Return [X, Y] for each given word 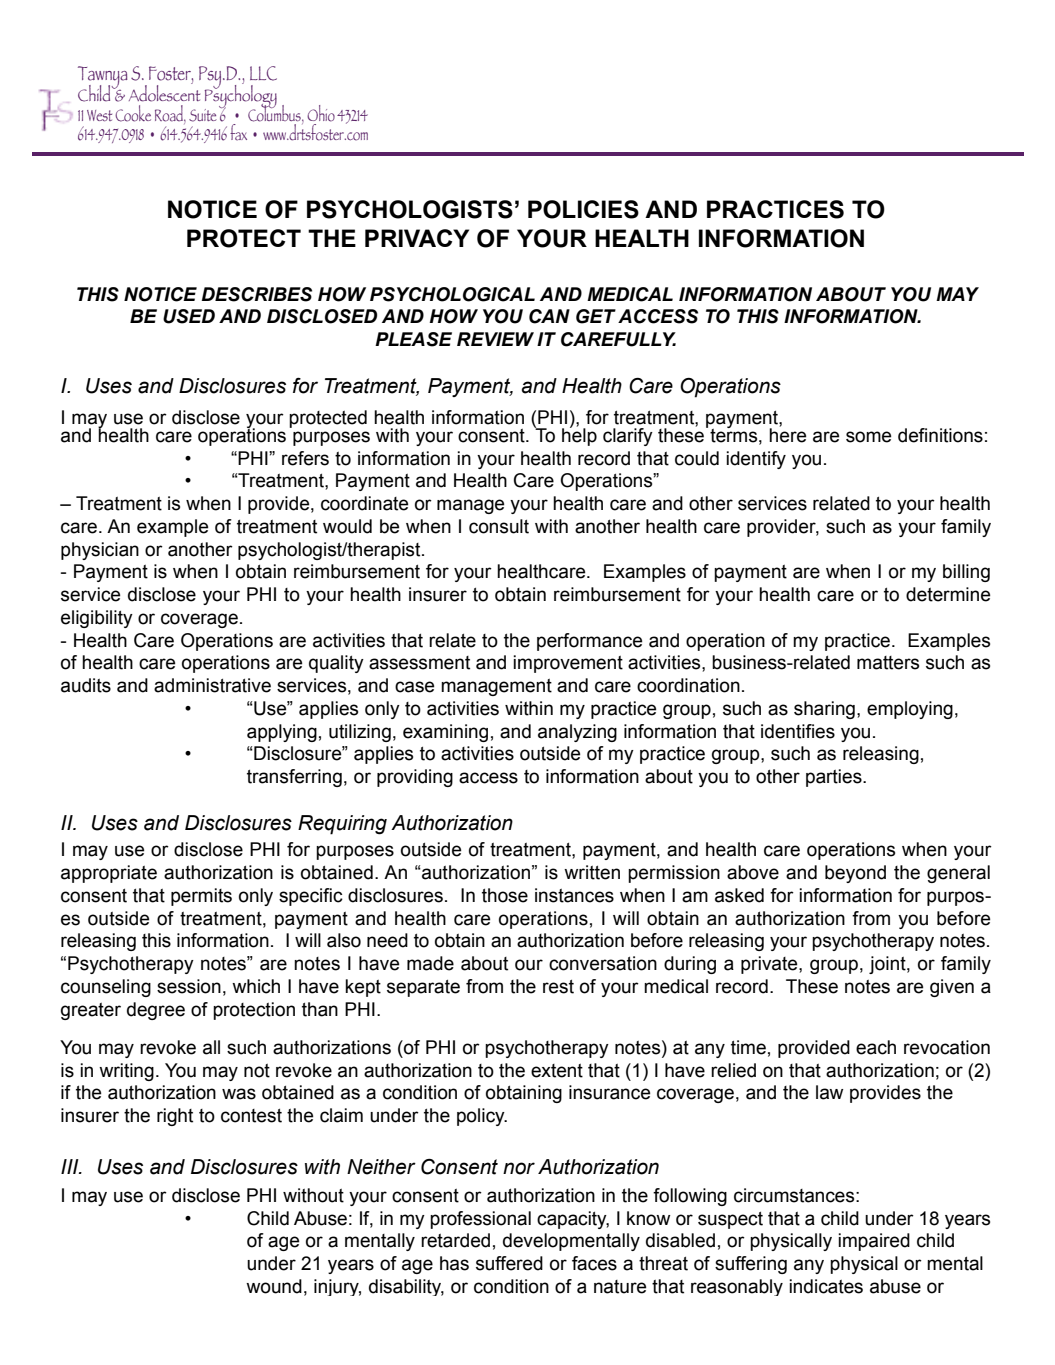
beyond [855, 874]
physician [100, 551]
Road [170, 114]
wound [274, 1286]
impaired [874, 1242]
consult [499, 526]
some [868, 437]
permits [201, 897]
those [505, 895]
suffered [509, 1263]
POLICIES [583, 209]
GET [596, 316]
